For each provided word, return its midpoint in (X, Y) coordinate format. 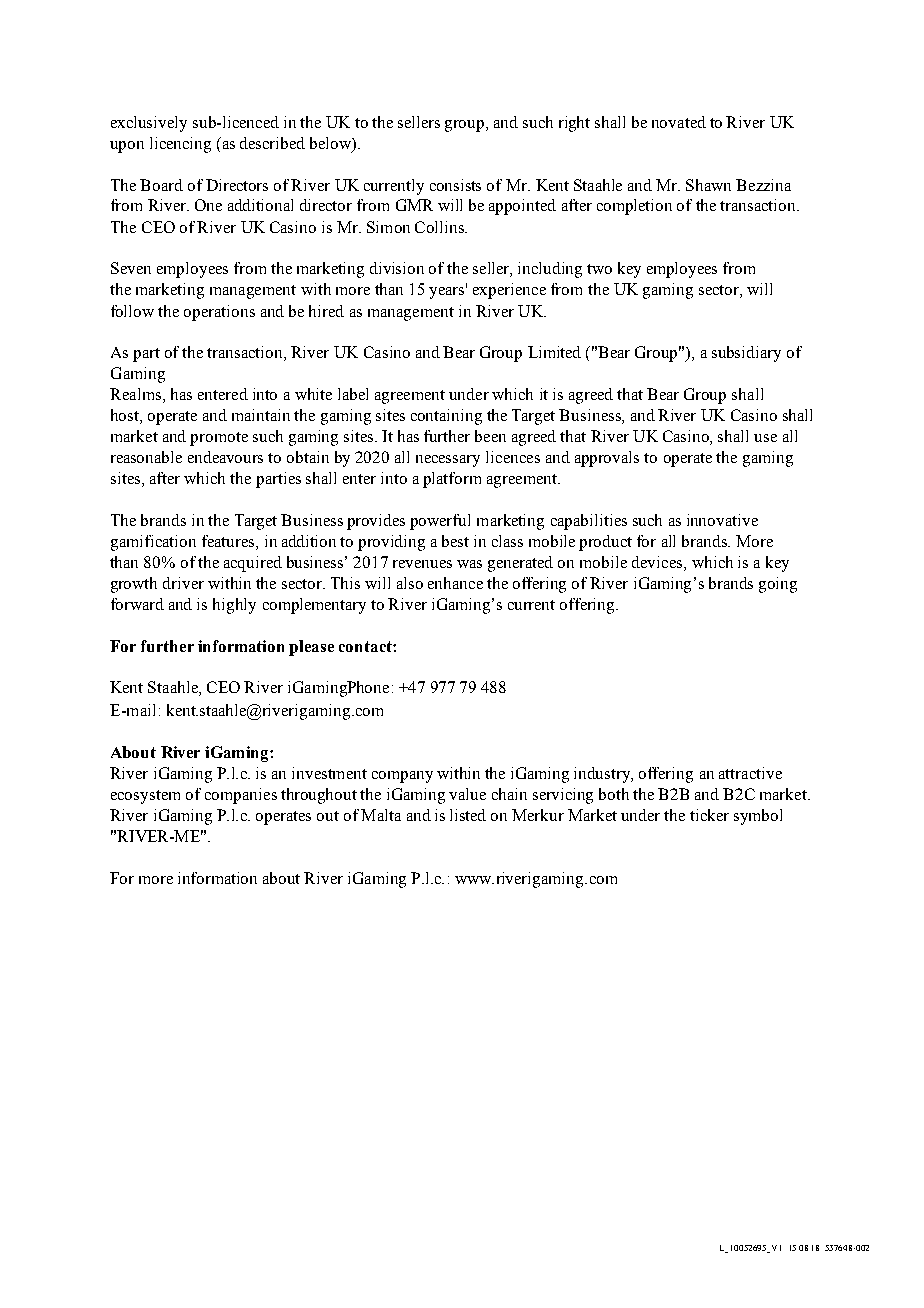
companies (241, 796)
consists (455, 185)
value (467, 794)
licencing (180, 145)
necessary (448, 461)
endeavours (225, 457)
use (765, 438)
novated (679, 122)
